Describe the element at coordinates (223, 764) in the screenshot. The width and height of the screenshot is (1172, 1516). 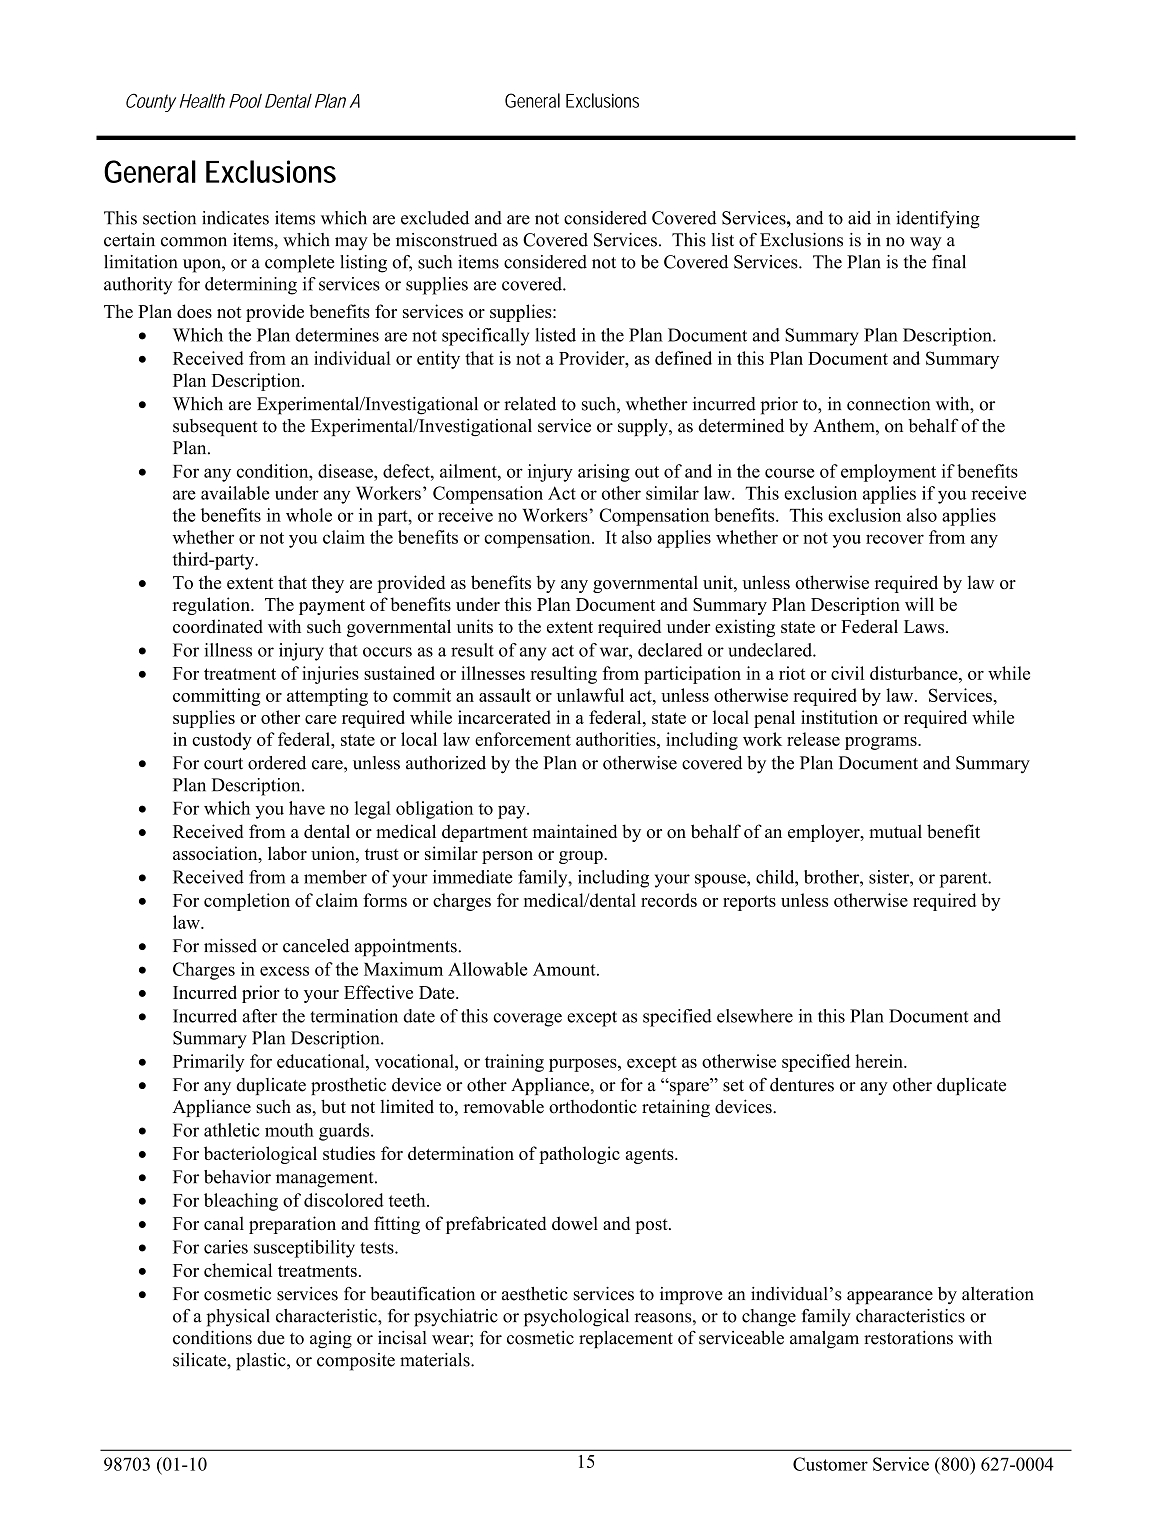
I see `court` at that location.
